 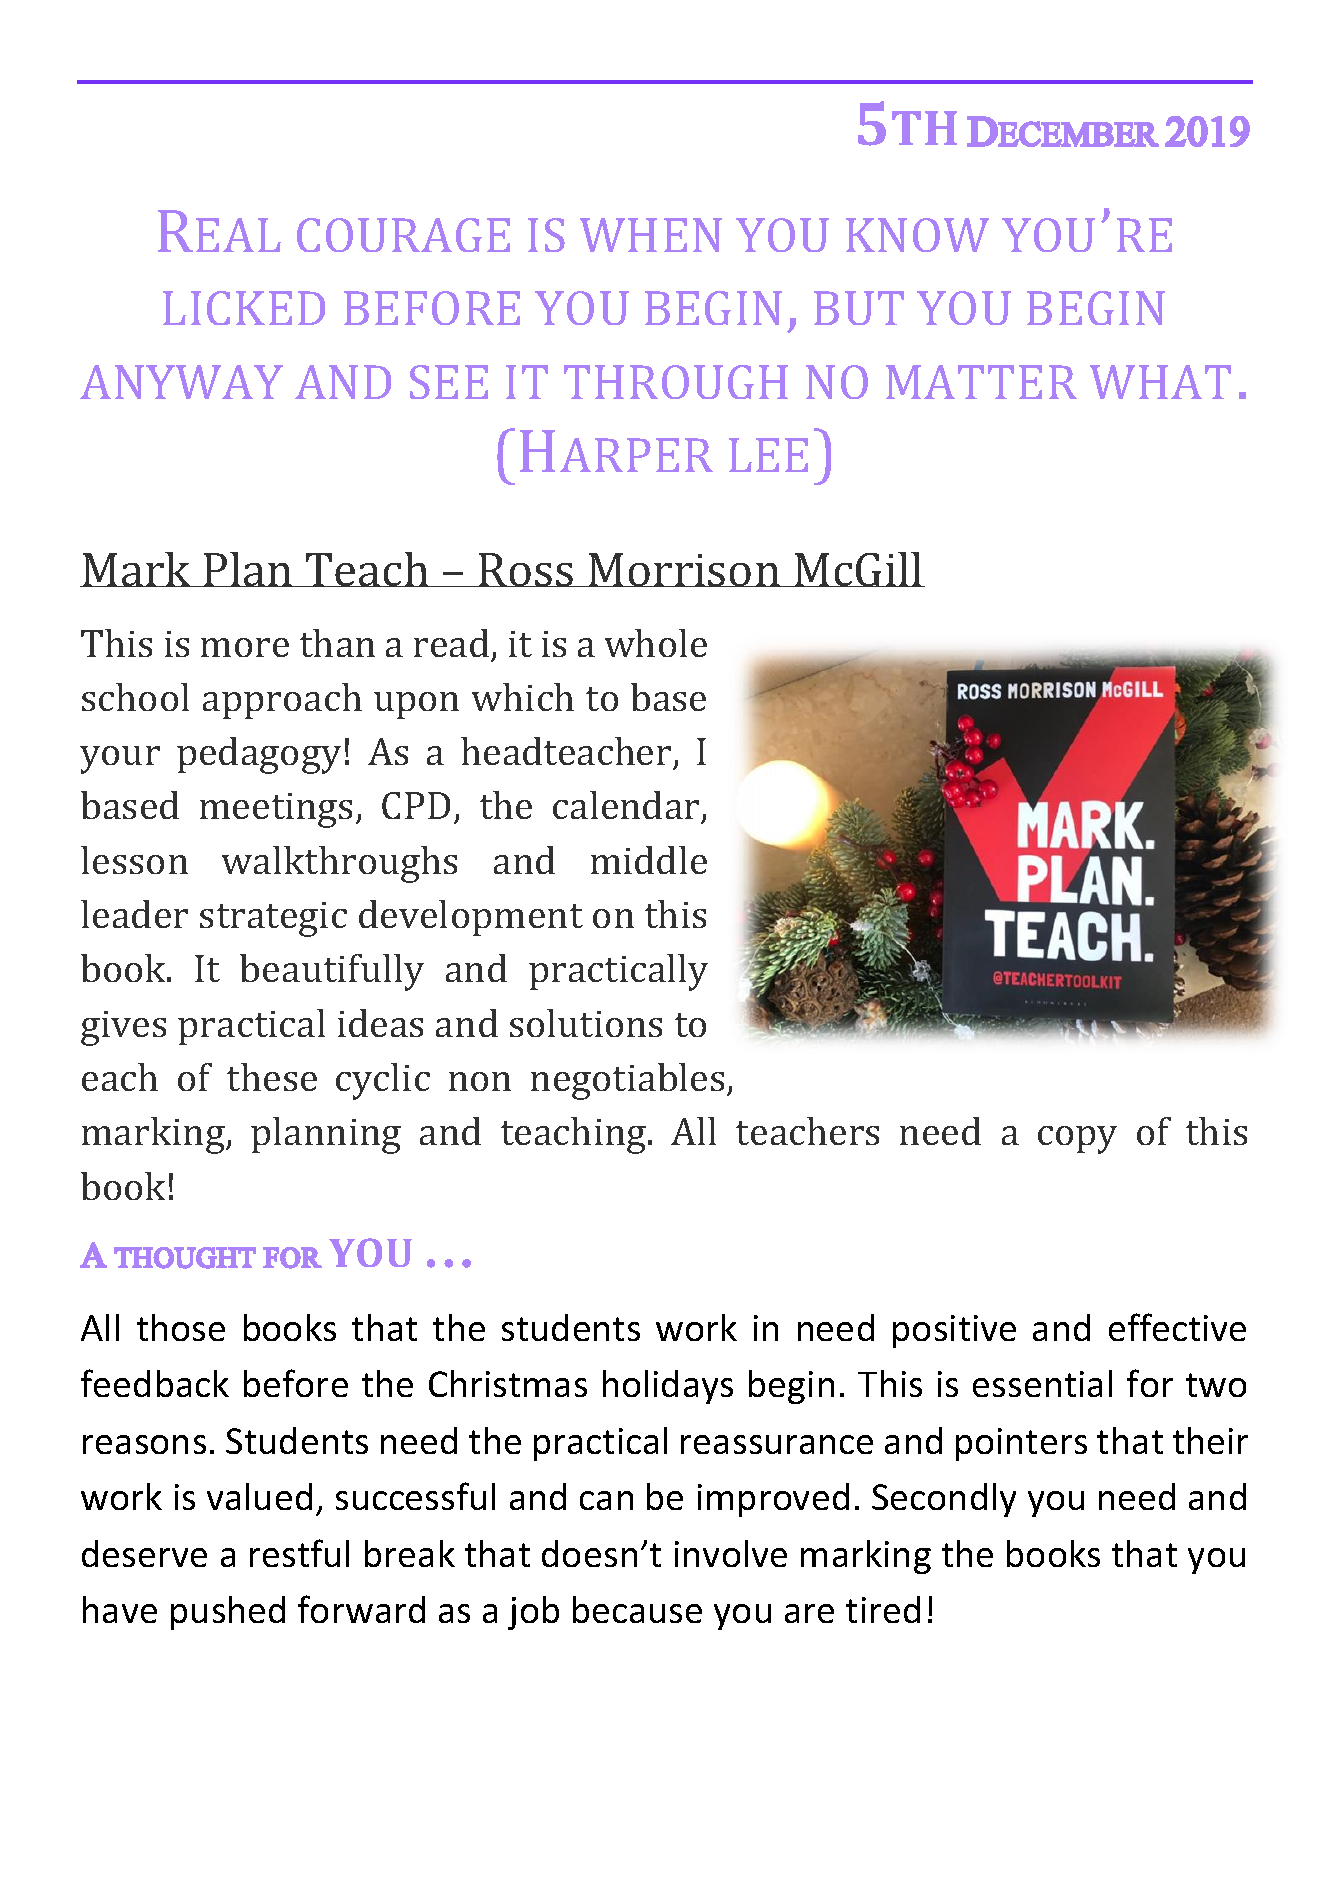 What do you see at coordinates (981, 382) in the page?
I see `MATTER` at bounding box center [981, 382].
